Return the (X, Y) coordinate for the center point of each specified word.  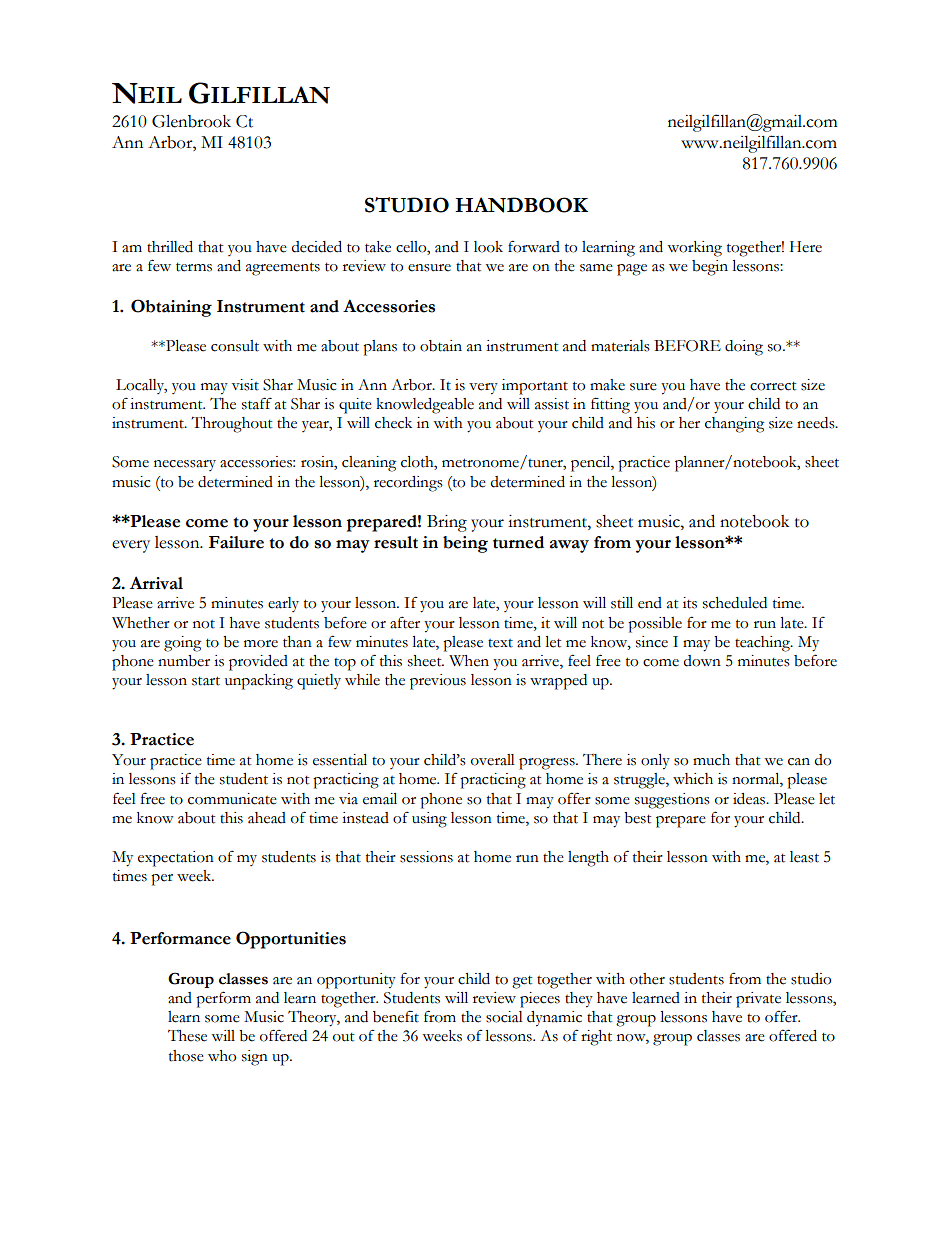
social (504, 1017)
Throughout (231, 424)
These (187, 1036)
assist (552, 404)
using (429, 820)
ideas (750, 799)
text (500, 643)
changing (734, 425)
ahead (267, 818)
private (758, 1000)
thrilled (170, 247)
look (488, 247)
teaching (764, 644)
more (261, 644)
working (694, 249)
